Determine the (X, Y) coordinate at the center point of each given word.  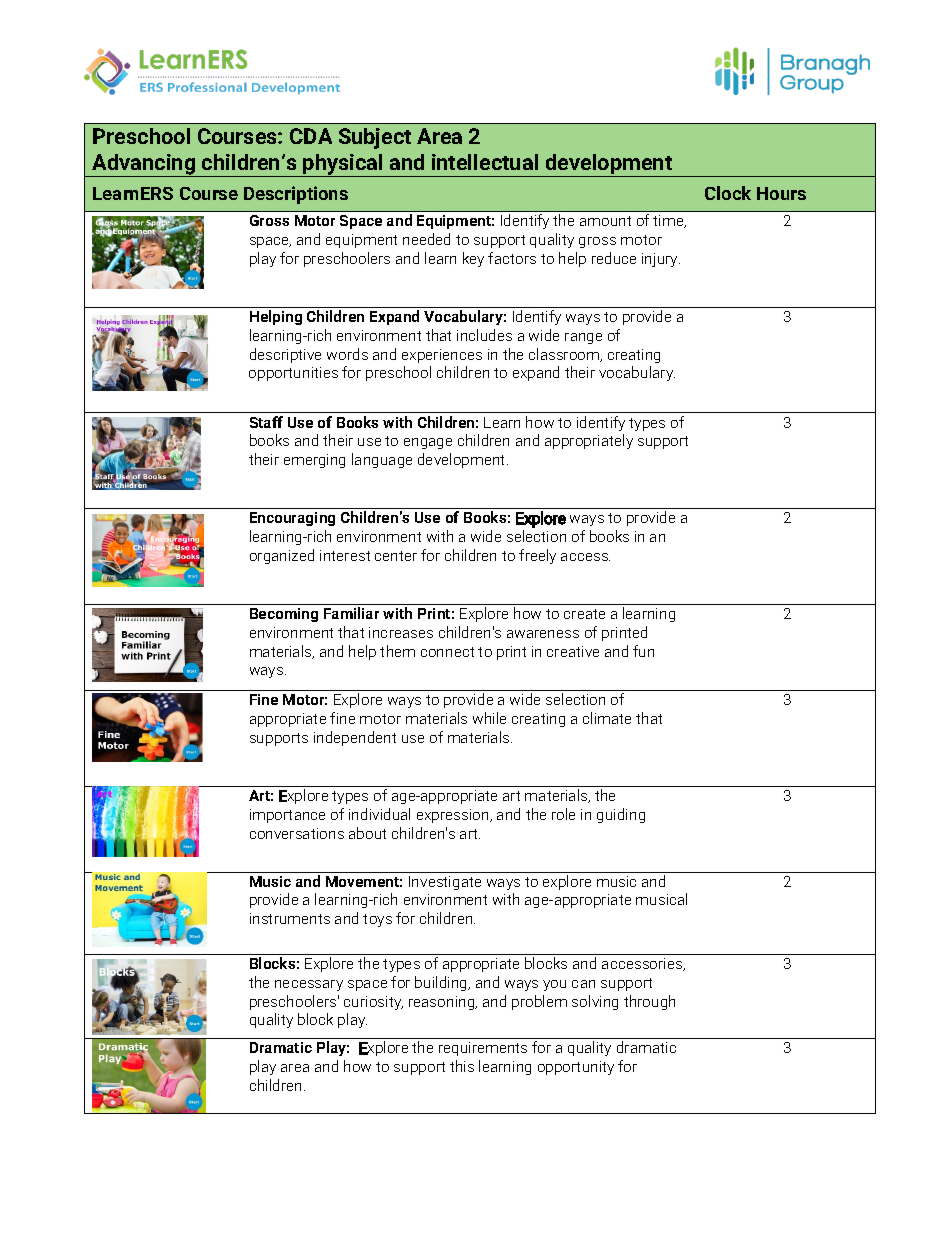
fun (643, 651)
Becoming (284, 615)
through (649, 1002)
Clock (728, 193)
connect (447, 652)
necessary (309, 985)
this (462, 1066)
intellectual (485, 162)
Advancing (144, 165)
